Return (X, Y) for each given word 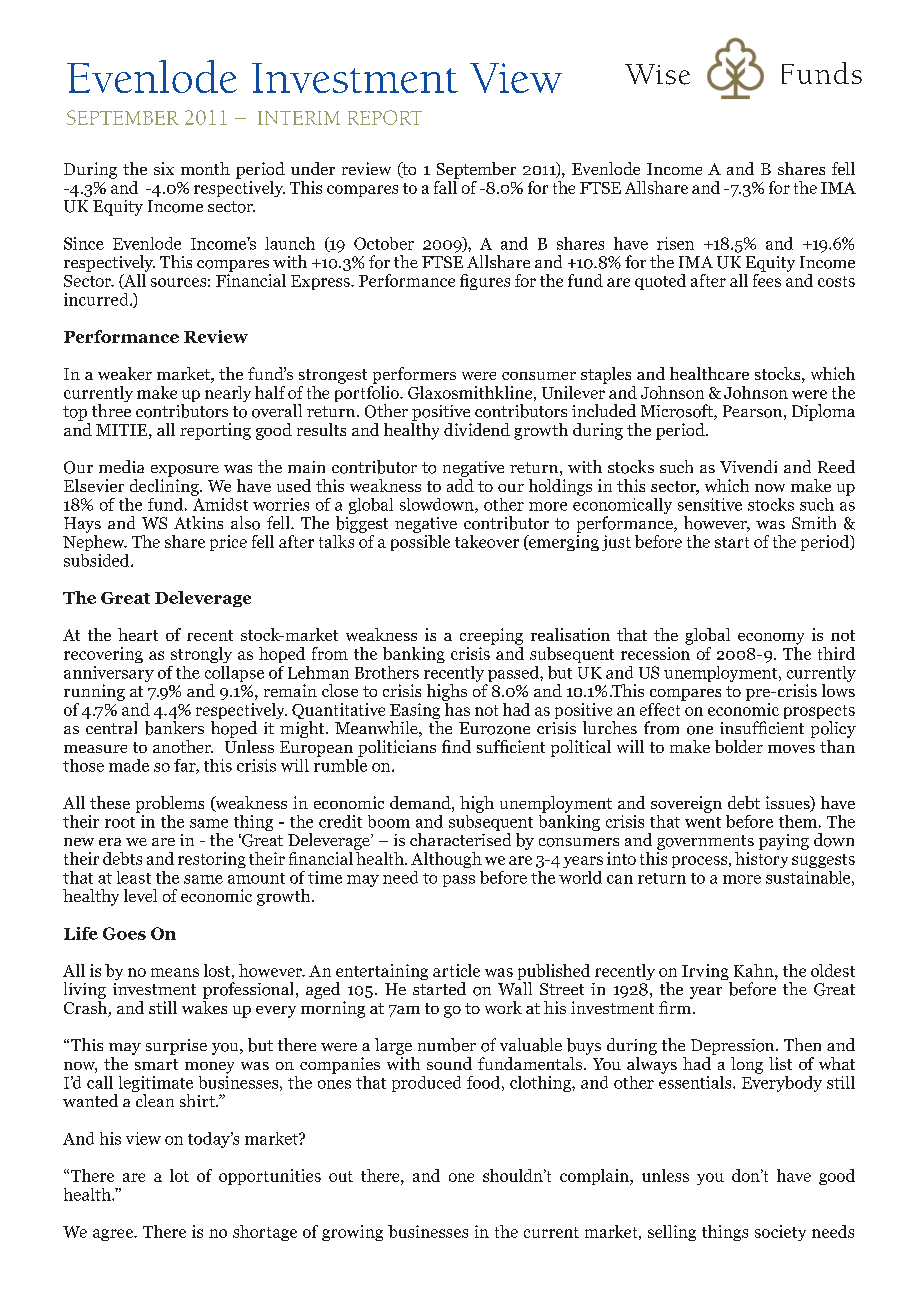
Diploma (823, 412)
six (164, 168)
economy (771, 639)
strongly (201, 655)
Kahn (755, 970)
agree (114, 1235)
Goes (124, 933)
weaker (125, 373)
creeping (491, 636)
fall (446, 186)
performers (414, 375)
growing (352, 1233)
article (456, 970)
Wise (657, 74)
